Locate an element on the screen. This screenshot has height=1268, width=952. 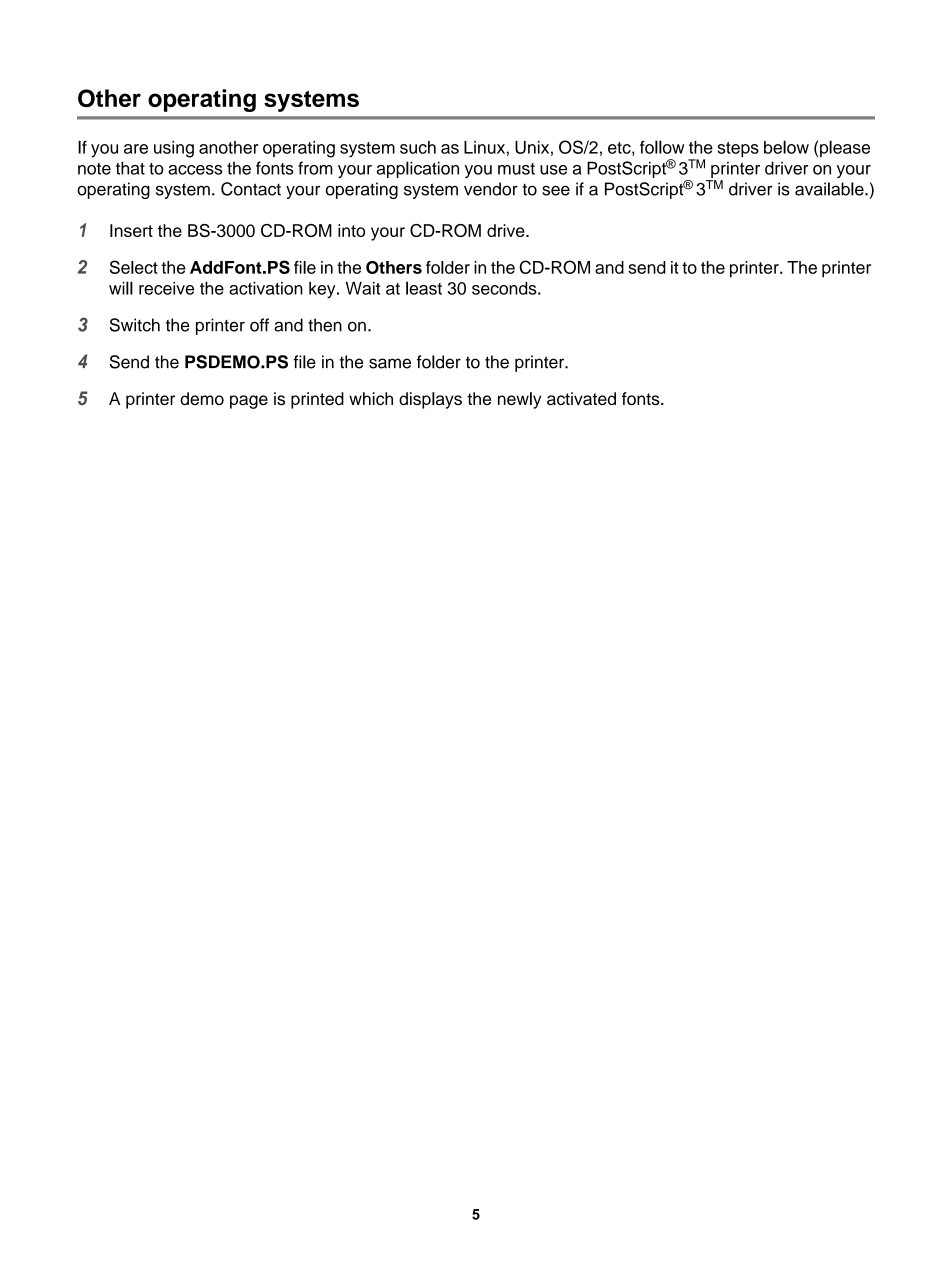
using is located at coordinates (174, 149).
